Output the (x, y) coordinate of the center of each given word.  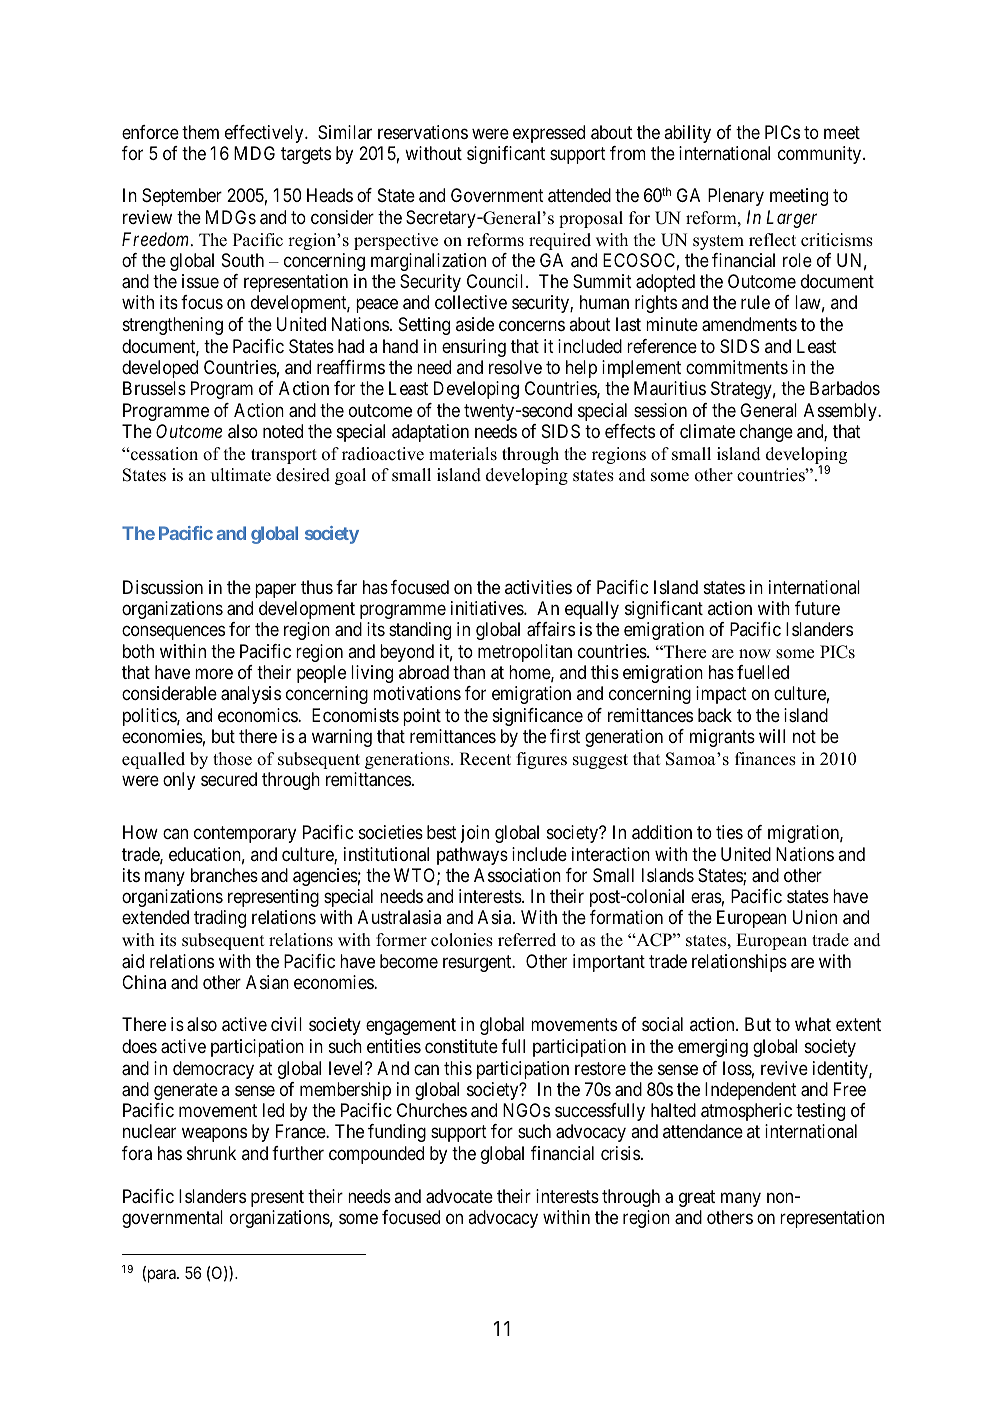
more (214, 674)
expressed (549, 134)
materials (463, 454)
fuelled (763, 672)
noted (283, 431)
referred (527, 940)
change (766, 433)
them (200, 132)
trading (220, 919)
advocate (459, 1196)
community (821, 155)
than (469, 672)
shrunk (211, 1153)
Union (815, 917)
